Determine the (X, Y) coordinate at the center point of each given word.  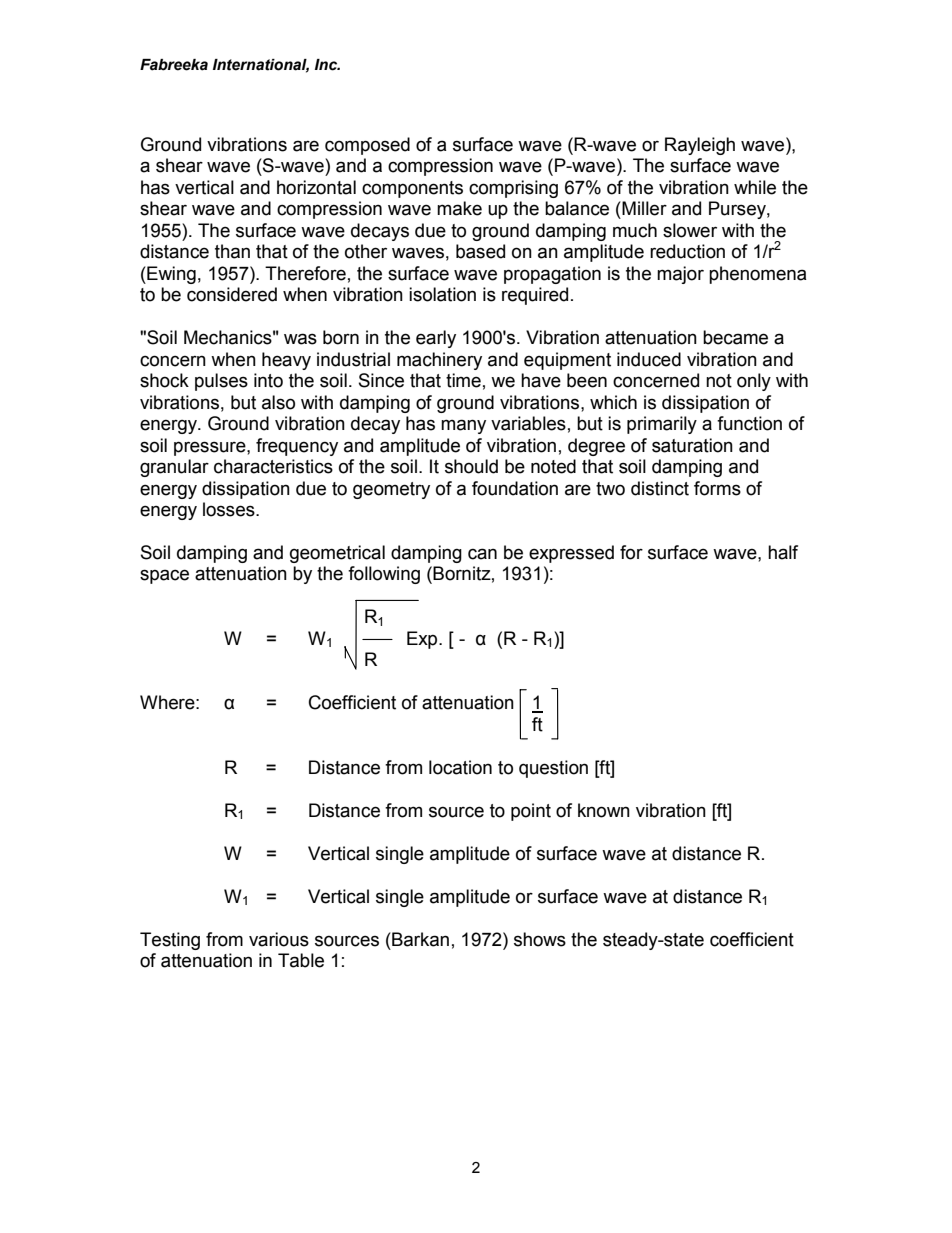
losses (230, 509)
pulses (221, 382)
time (463, 380)
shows (540, 939)
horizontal (316, 187)
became (735, 337)
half (783, 552)
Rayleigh (700, 146)
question (553, 769)
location (460, 767)
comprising (513, 189)
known (604, 810)
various (279, 939)
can (482, 554)
